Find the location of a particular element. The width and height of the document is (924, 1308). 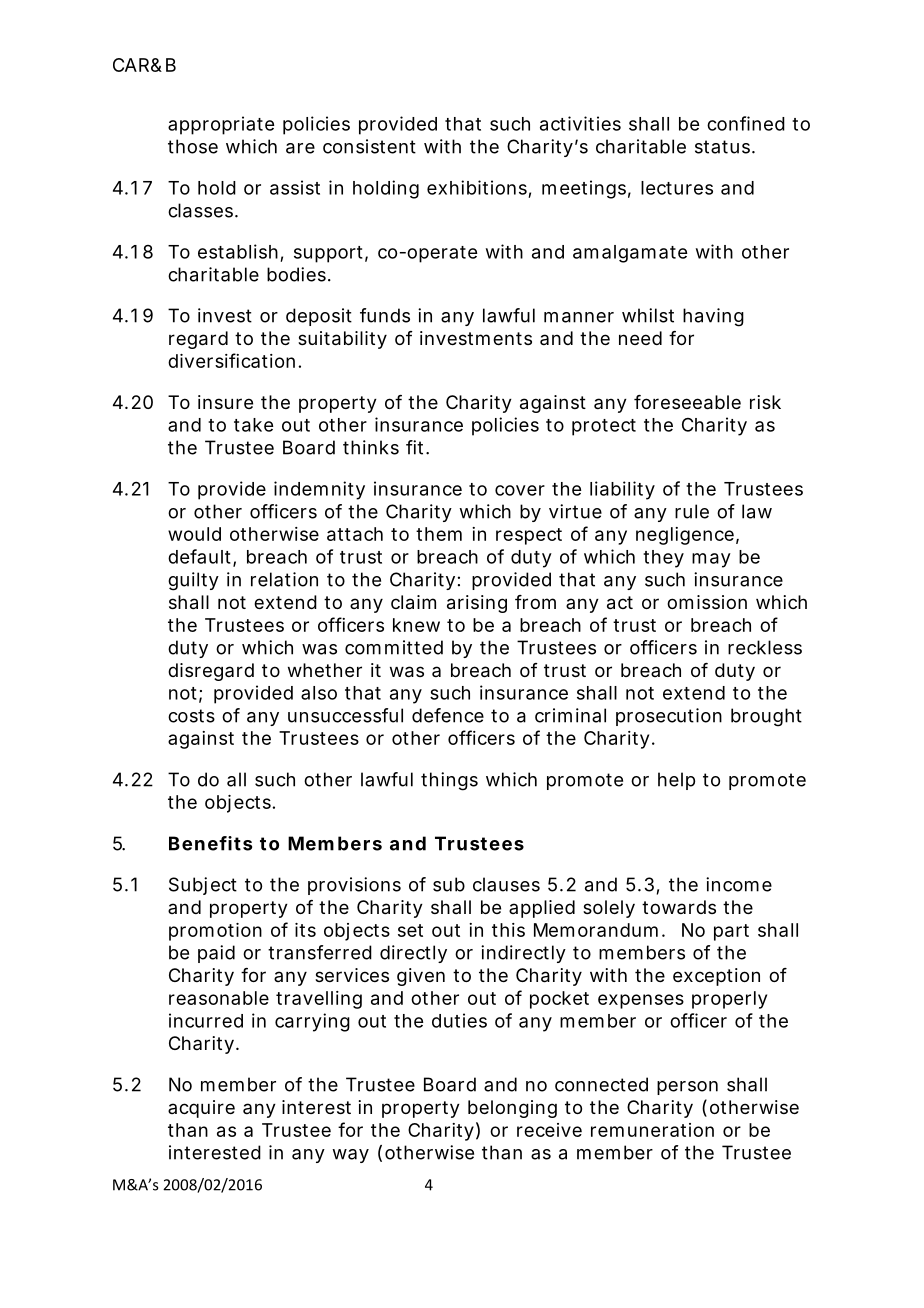

Subject is located at coordinates (203, 886).
